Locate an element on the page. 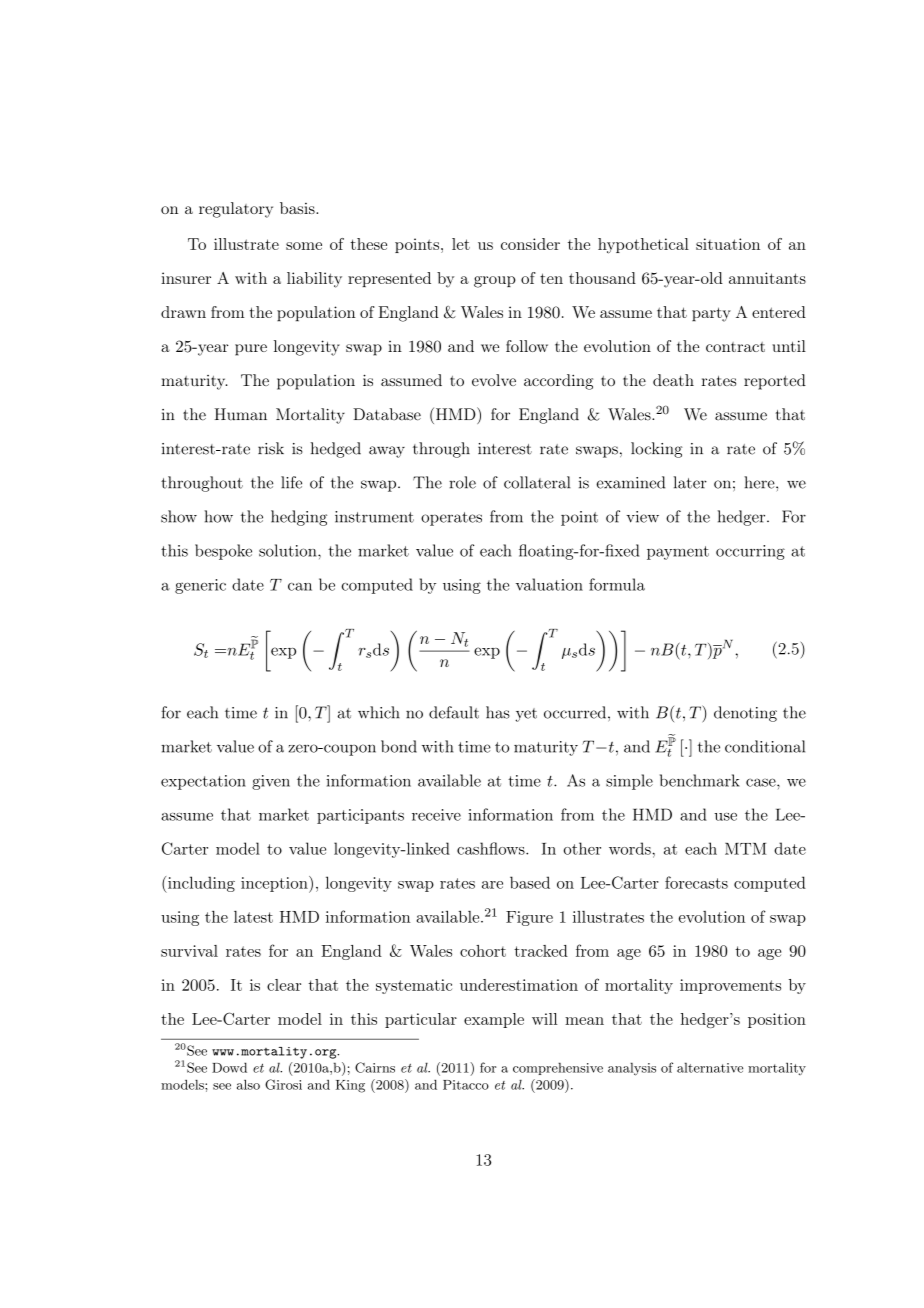 The height and width of the document is (1308, 924). MTM is located at coordinates (745, 849).
